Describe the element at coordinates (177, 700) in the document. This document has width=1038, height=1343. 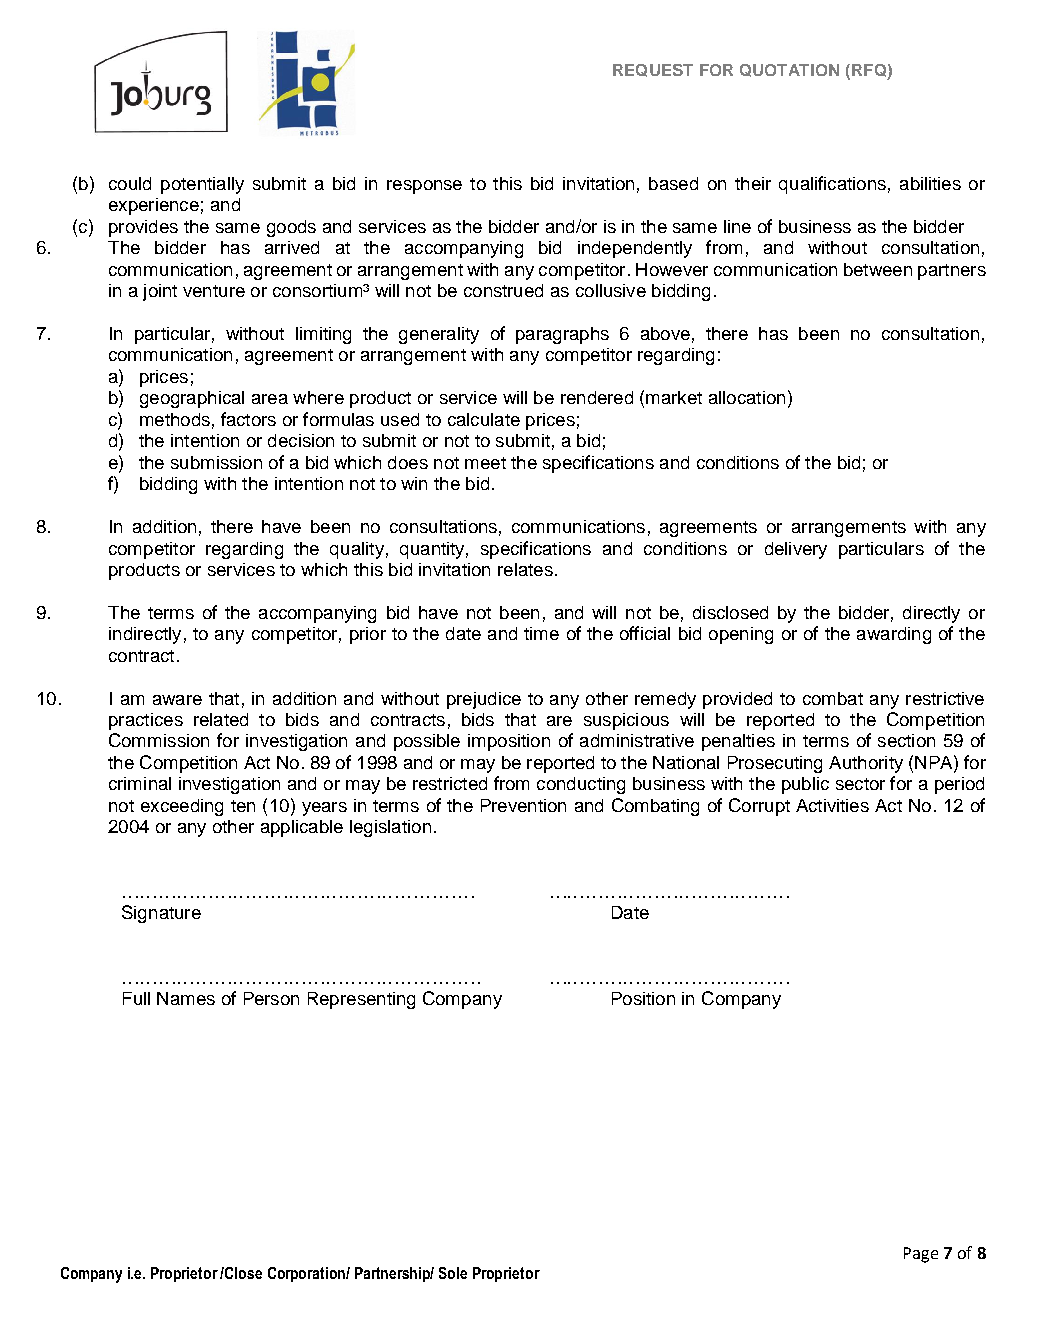
I see `aware` at that location.
